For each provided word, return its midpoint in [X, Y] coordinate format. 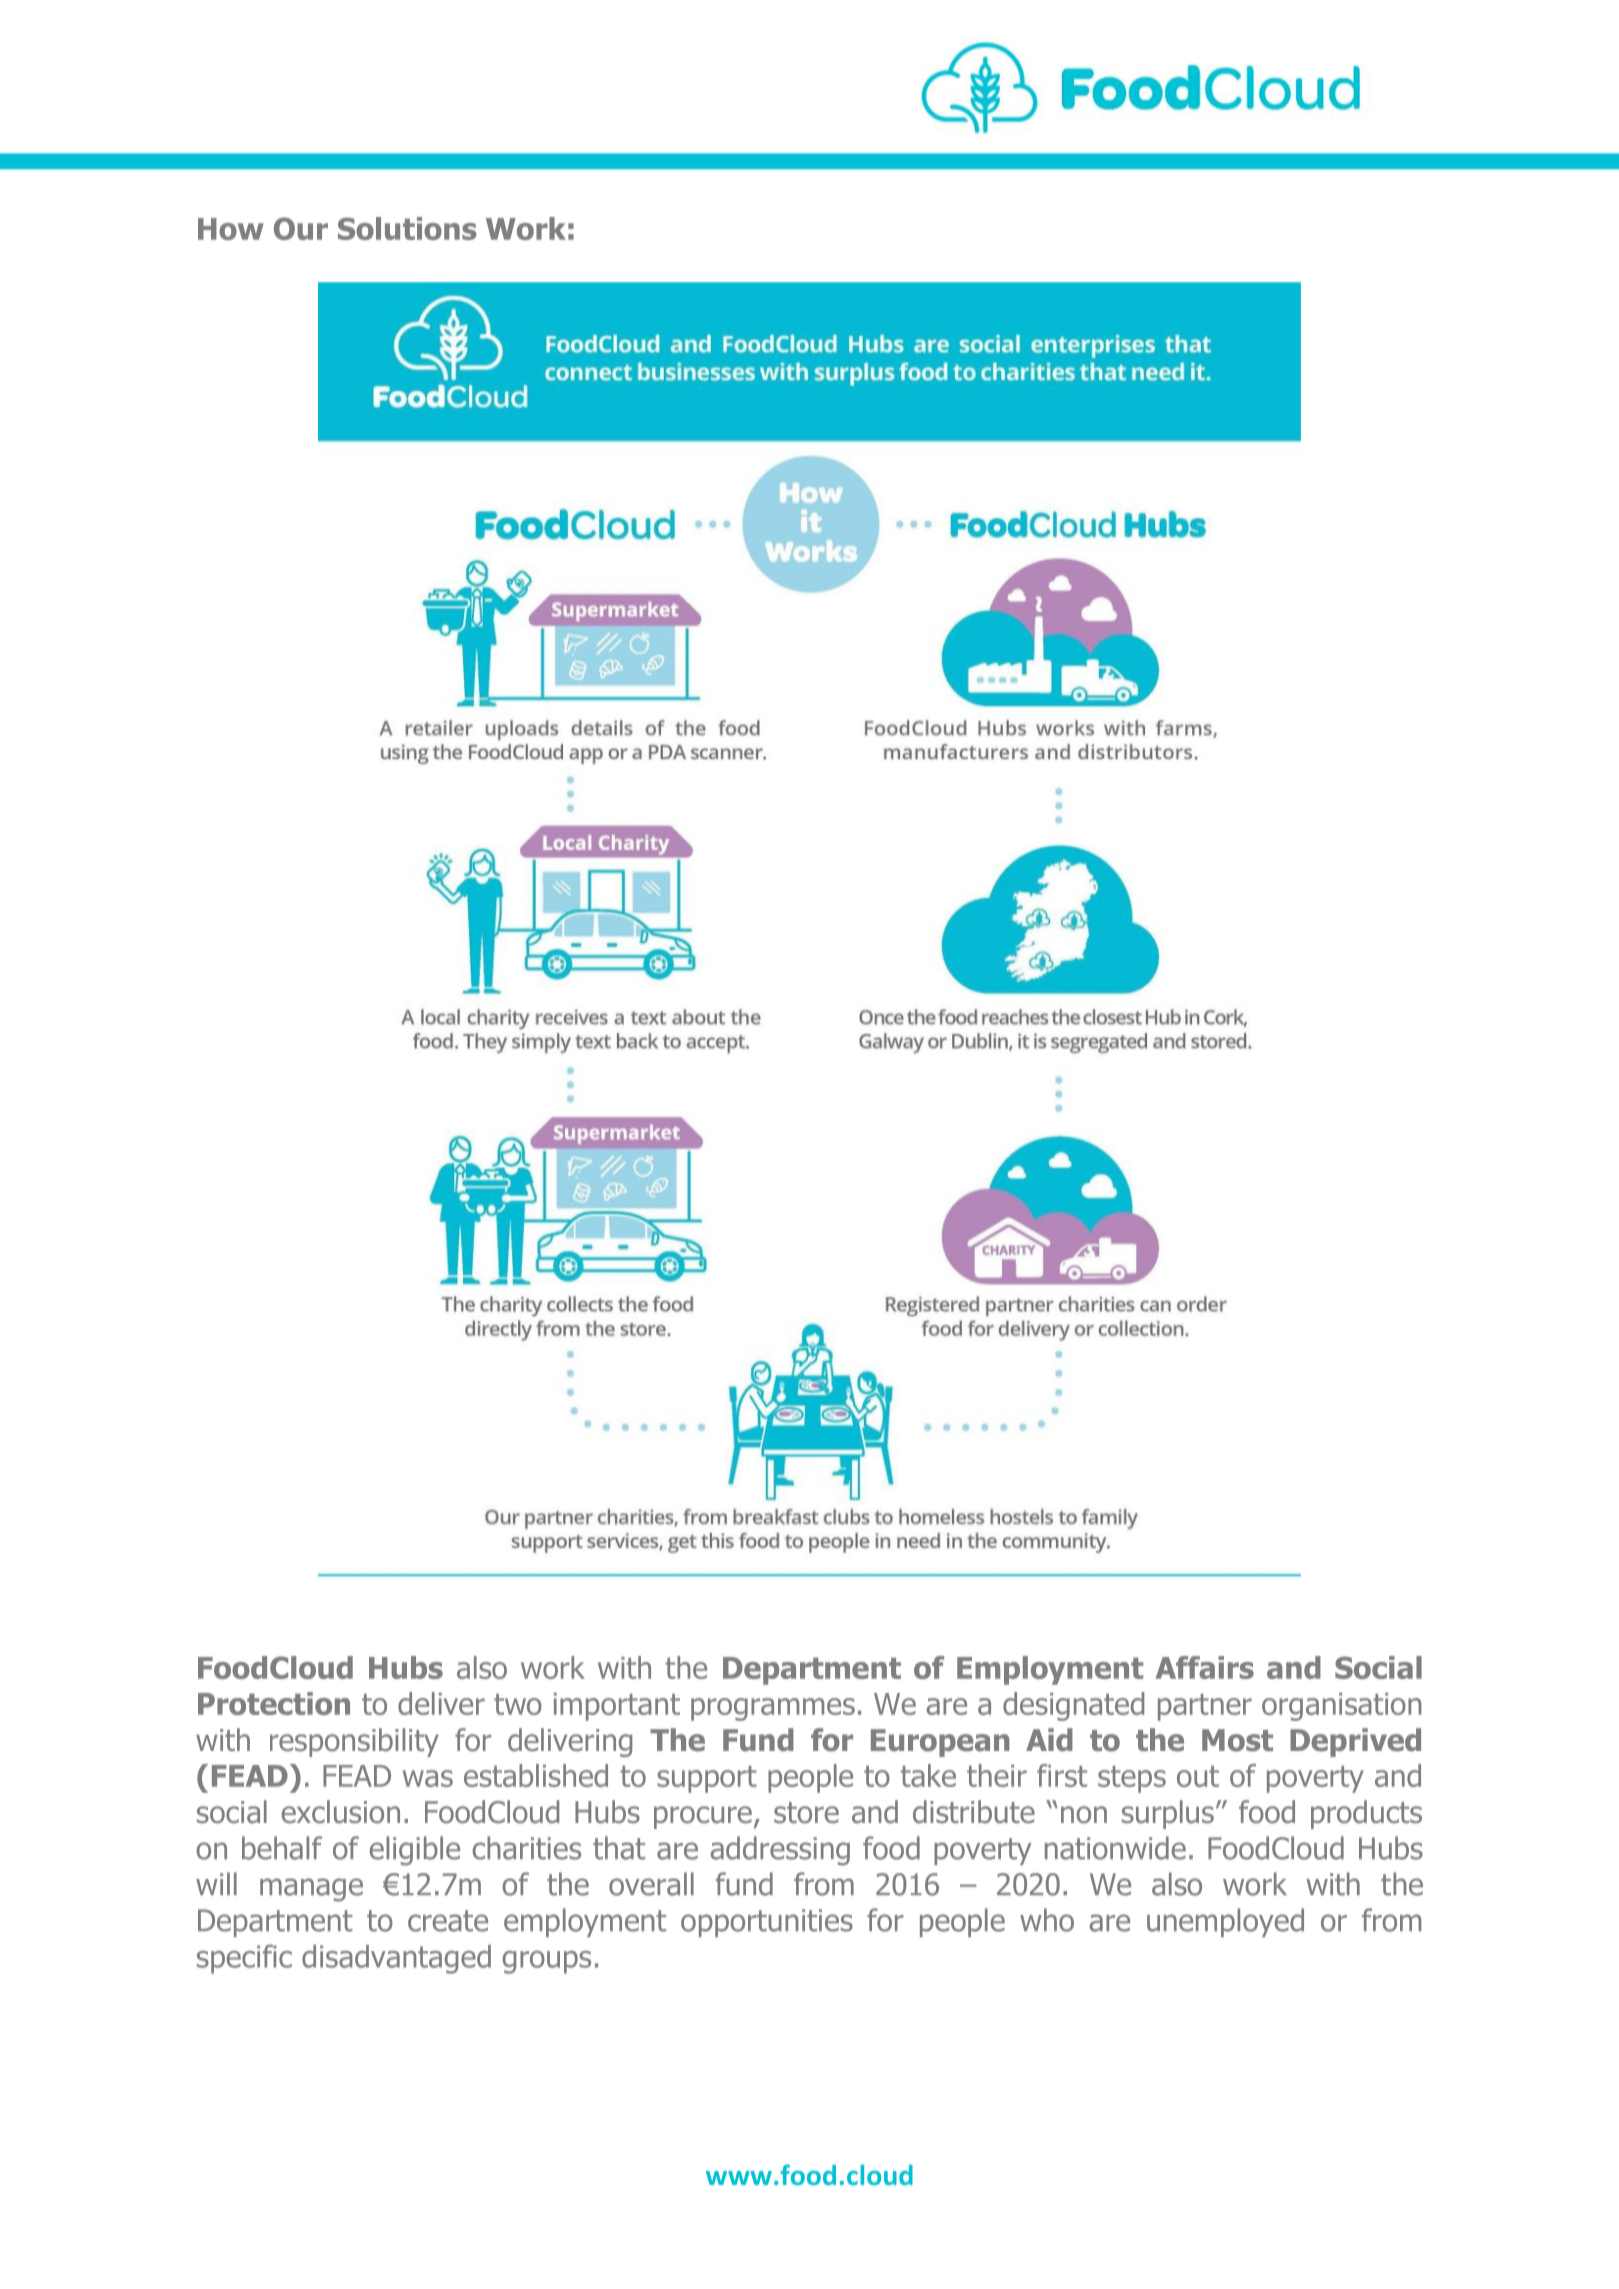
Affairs [1205, 1667]
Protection [274, 1703]
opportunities [767, 1923]
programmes [773, 1709]
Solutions [407, 228]
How [231, 229]
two [518, 1704]
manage [311, 1890]
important [616, 1707]
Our [301, 228]
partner [1205, 1707]
